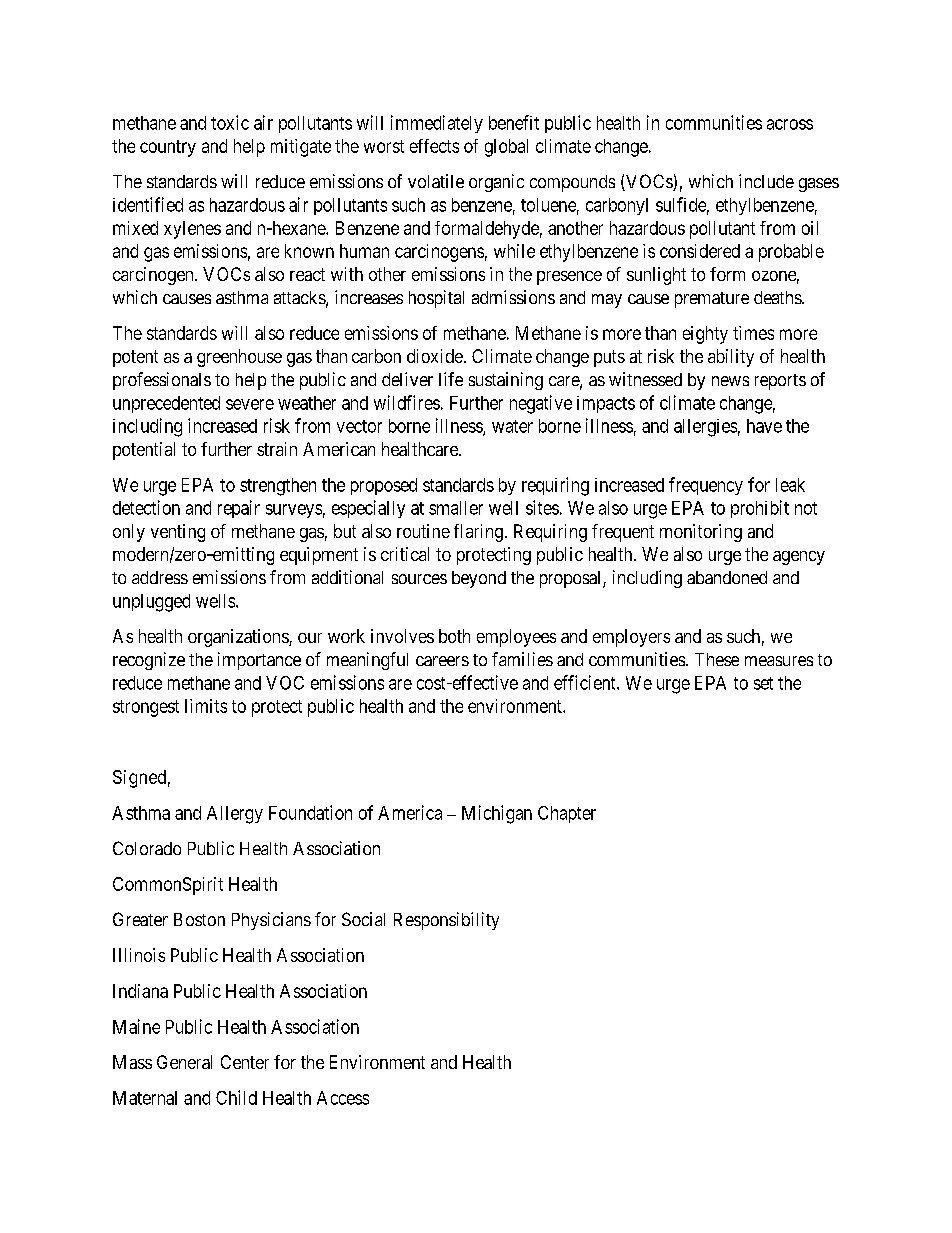  I want to click on organizations, so click(239, 638).
